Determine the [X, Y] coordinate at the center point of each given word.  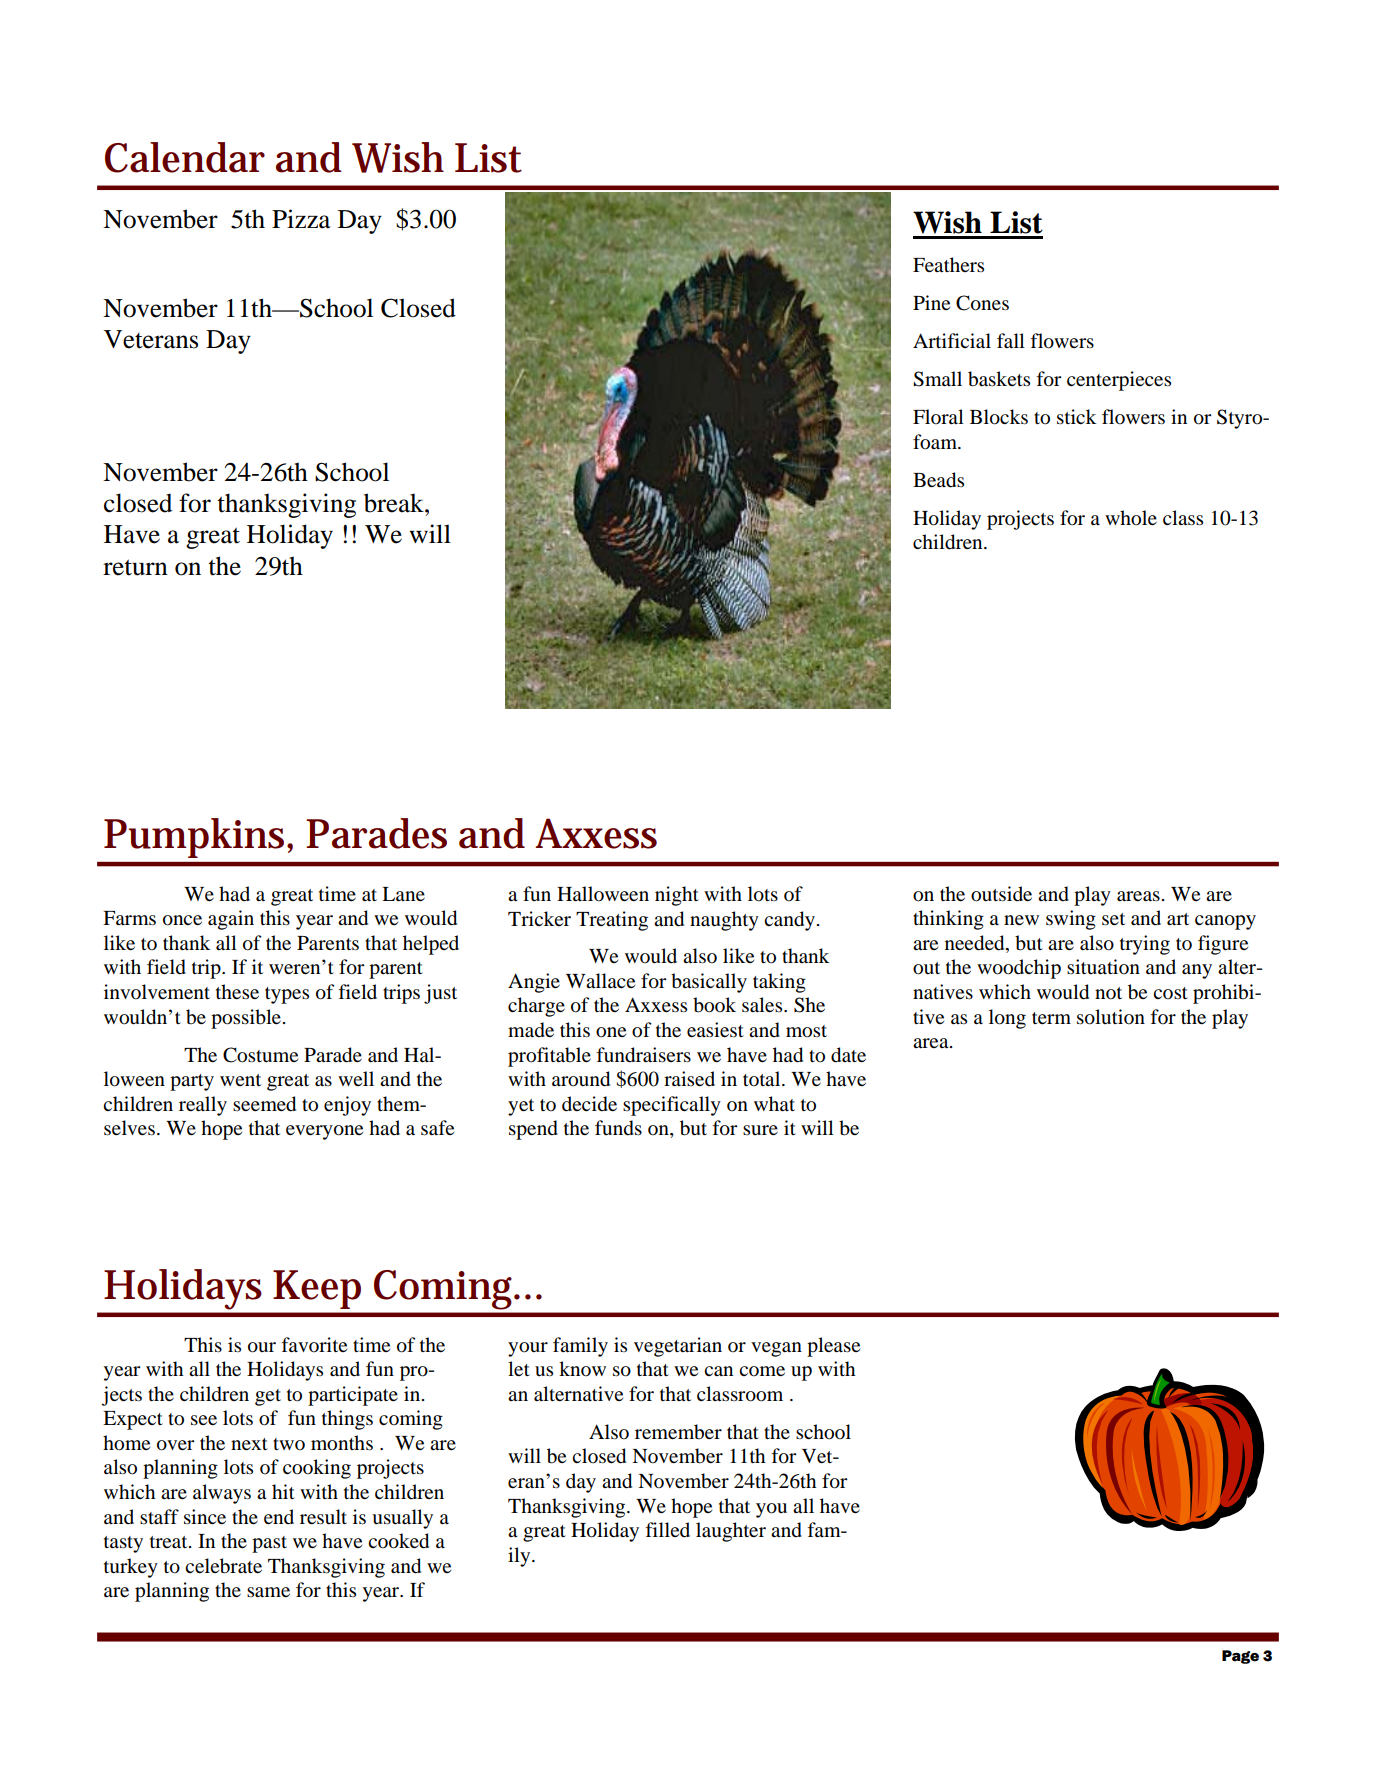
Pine [931, 302]
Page [1240, 1657]
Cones [982, 303]
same [268, 1592]
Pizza [301, 219]
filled [667, 1529]
